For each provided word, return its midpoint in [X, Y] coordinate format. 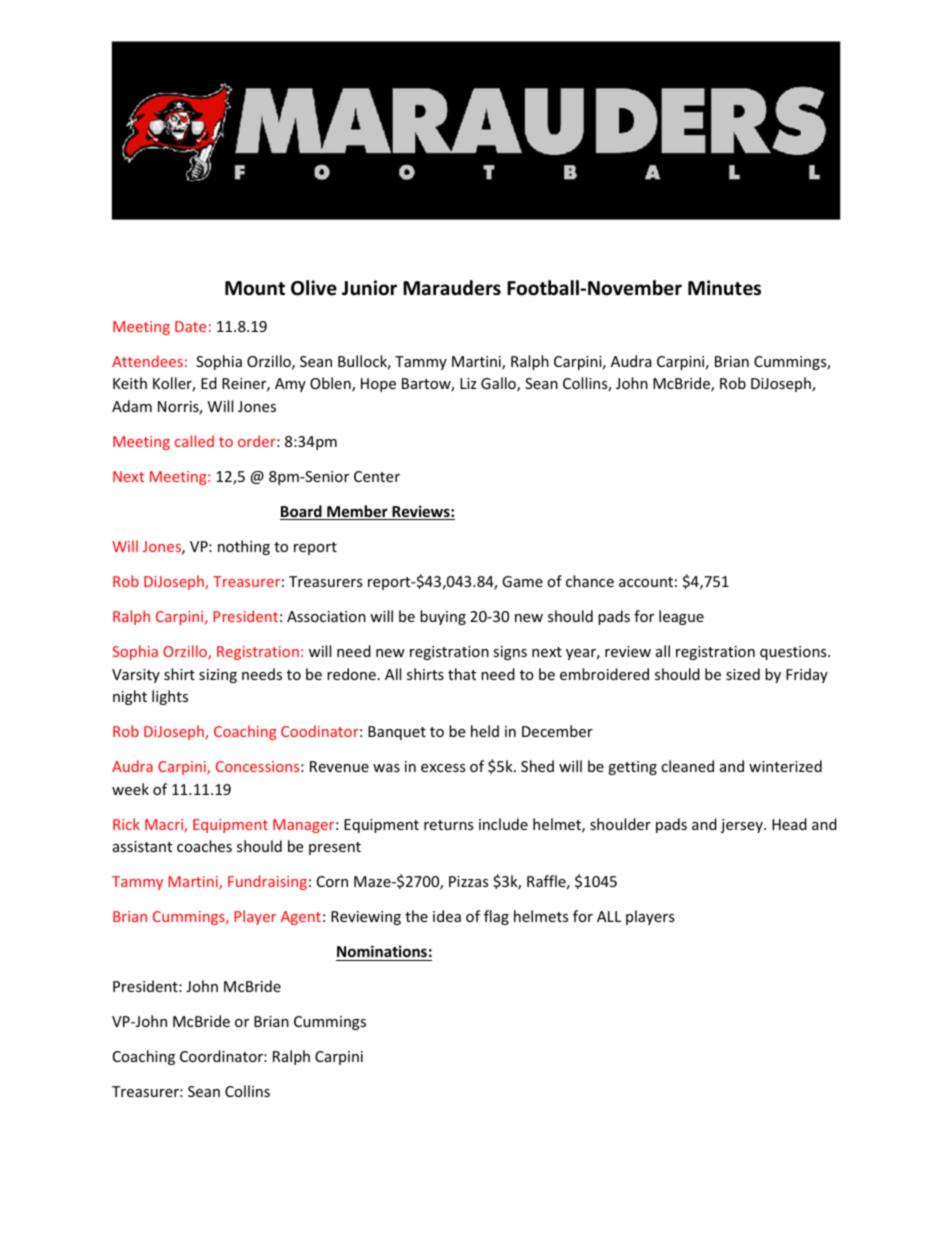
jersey [743, 826]
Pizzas [468, 881]
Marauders [452, 288]
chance [590, 581]
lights [170, 697]
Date [190, 326]
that [462, 674]
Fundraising [267, 882]
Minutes [724, 288]
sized [743, 674]
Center [377, 476]
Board [302, 512]
